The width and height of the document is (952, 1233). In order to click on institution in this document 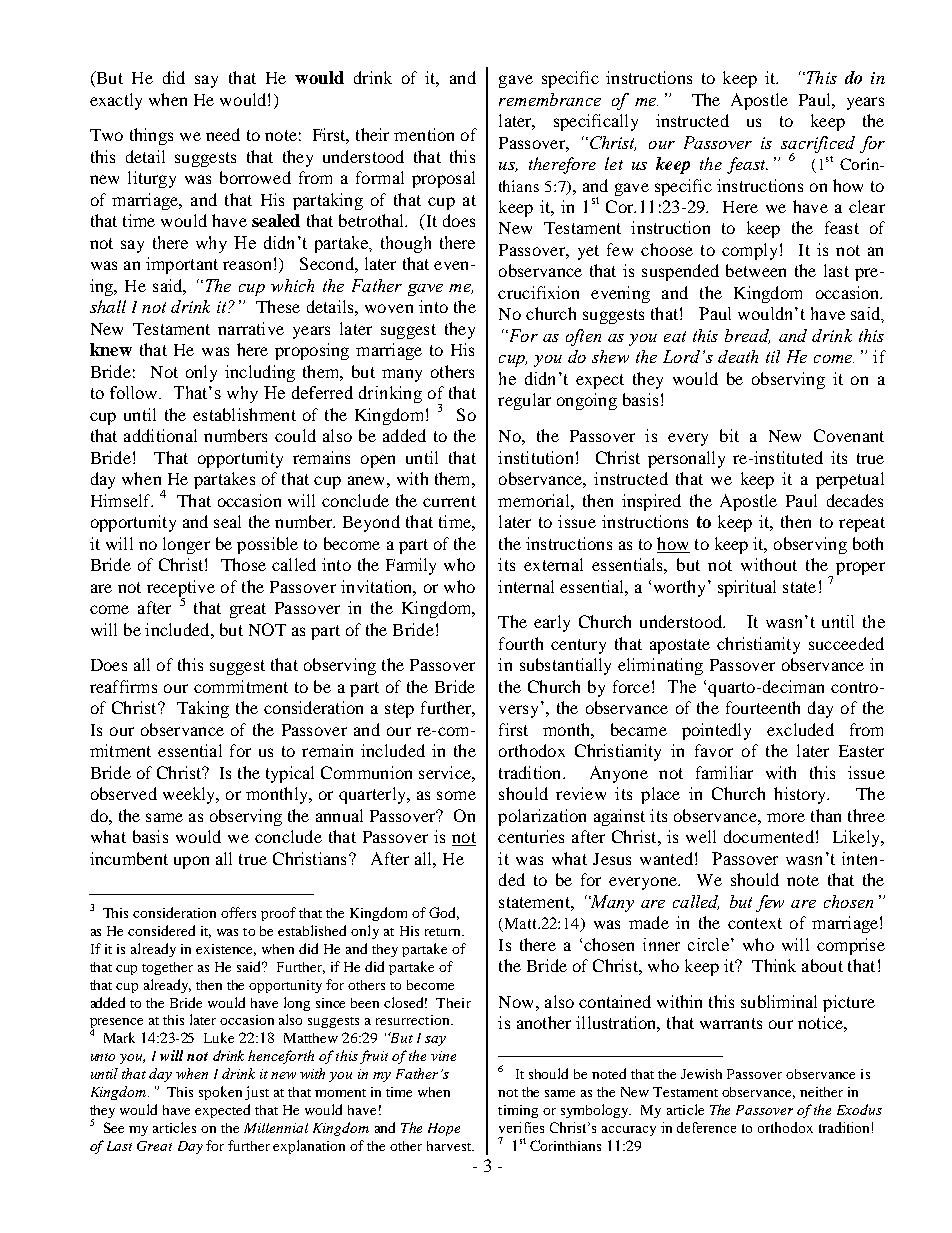, I will do `click(535, 457)`.
